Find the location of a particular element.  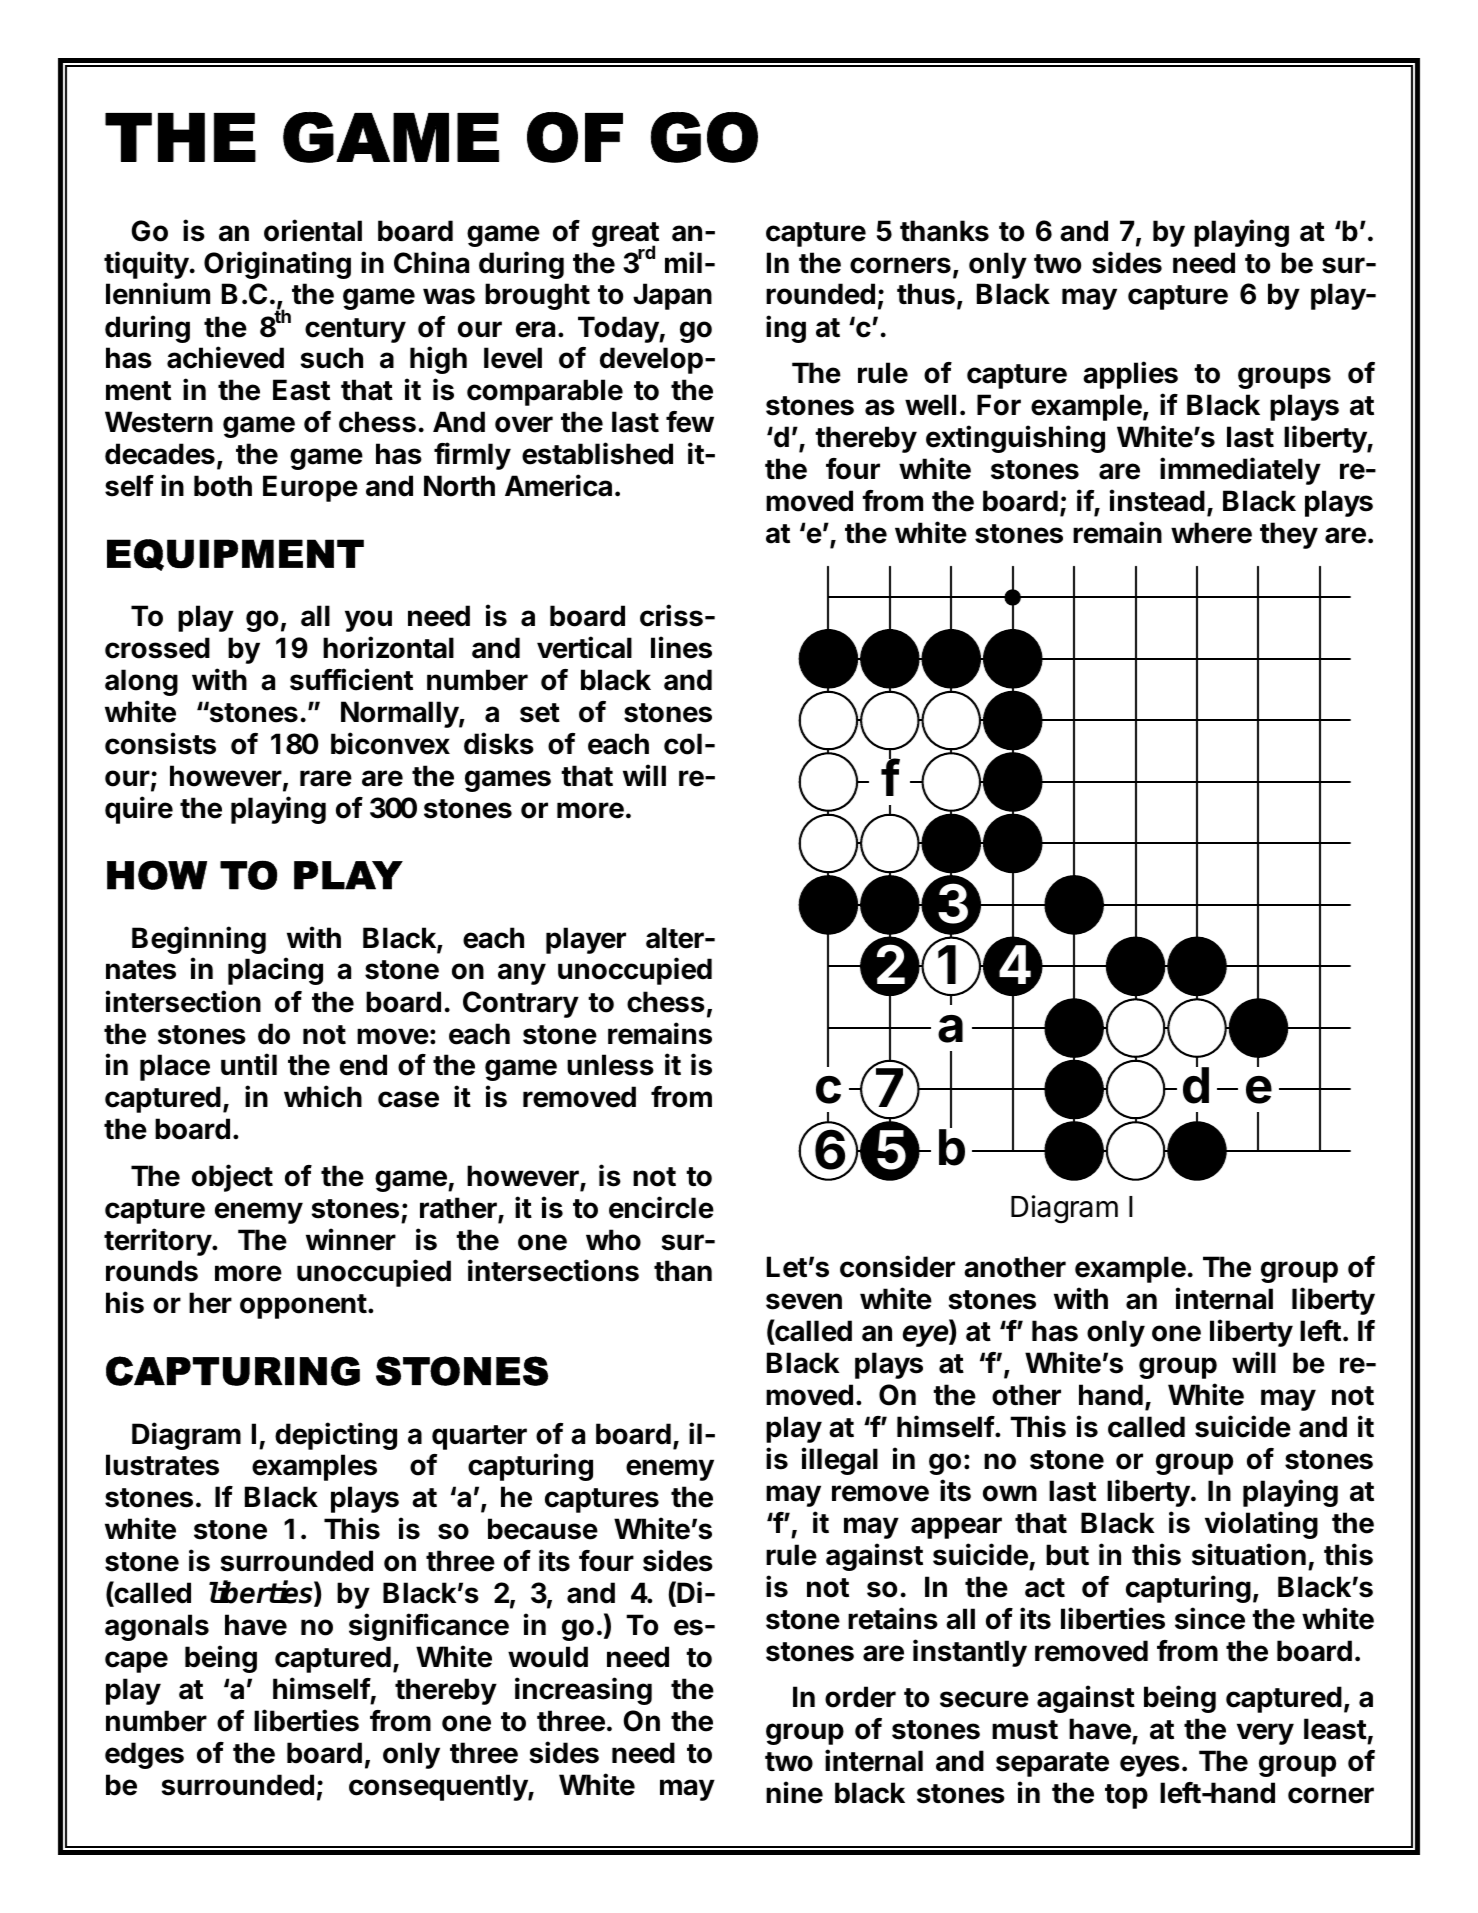

nine is located at coordinates (794, 1792).
